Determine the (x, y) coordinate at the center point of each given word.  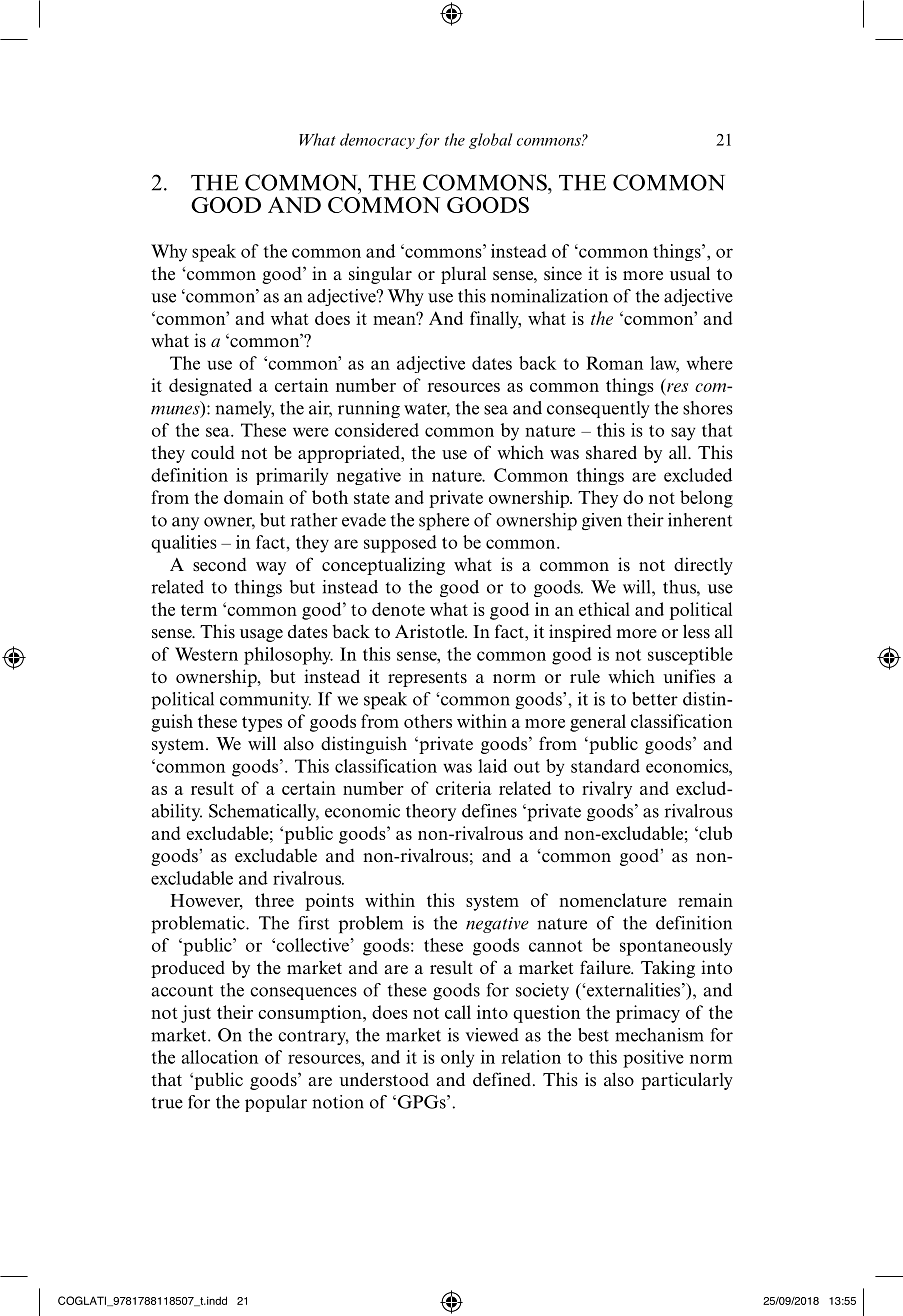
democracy (377, 141)
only (457, 1059)
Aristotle (431, 631)
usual (690, 273)
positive (653, 1059)
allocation (219, 1057)
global (491, 141)
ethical (604, 609)
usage (261, 635)
